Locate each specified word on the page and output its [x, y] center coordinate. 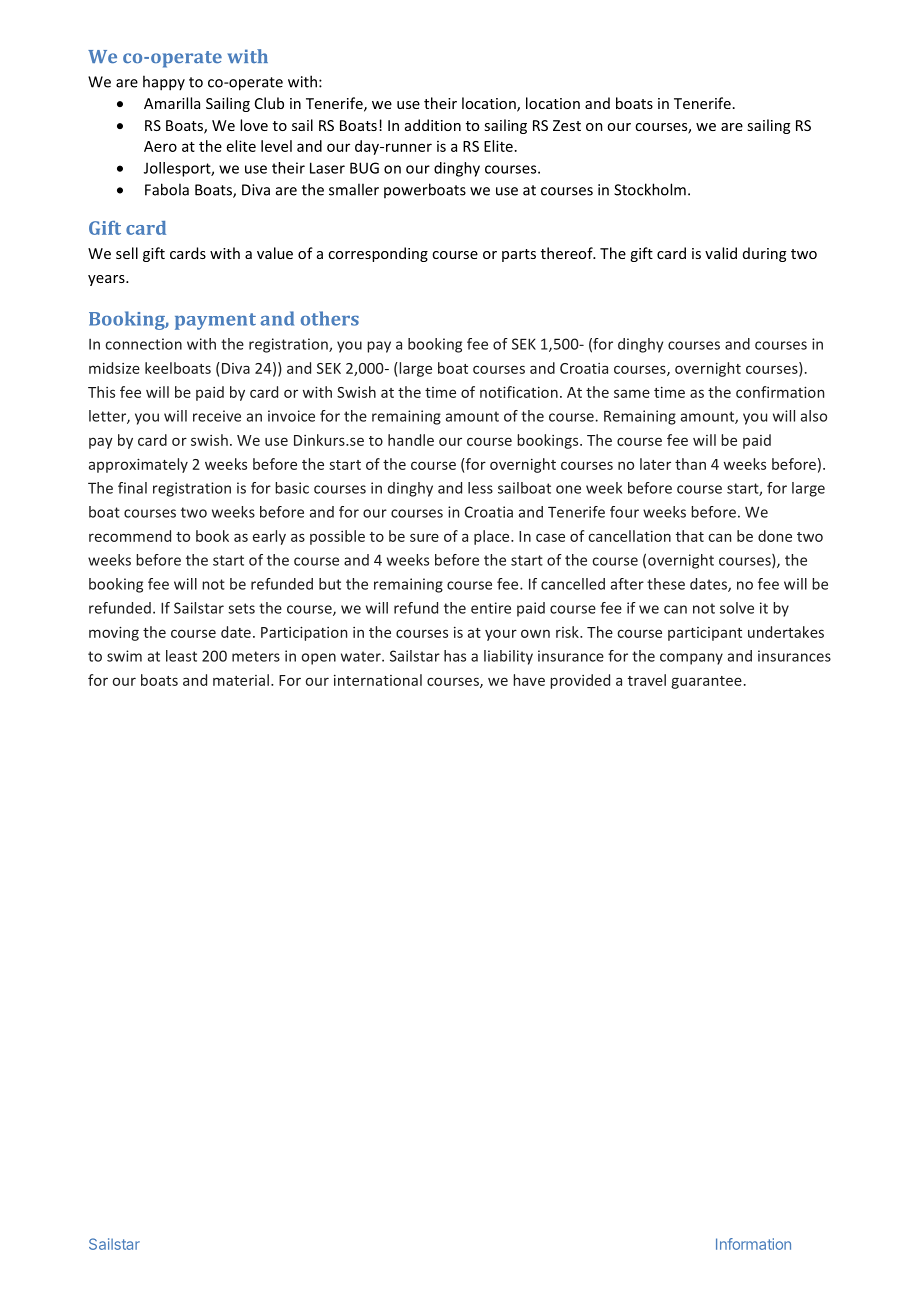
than [690, 464]
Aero [160, 146]
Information [753, 1244]
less [480, 488]
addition [433, 125]
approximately [138, 465]
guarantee [706, 682]
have [529, 680]
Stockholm [650, 189]
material [241, 680]
